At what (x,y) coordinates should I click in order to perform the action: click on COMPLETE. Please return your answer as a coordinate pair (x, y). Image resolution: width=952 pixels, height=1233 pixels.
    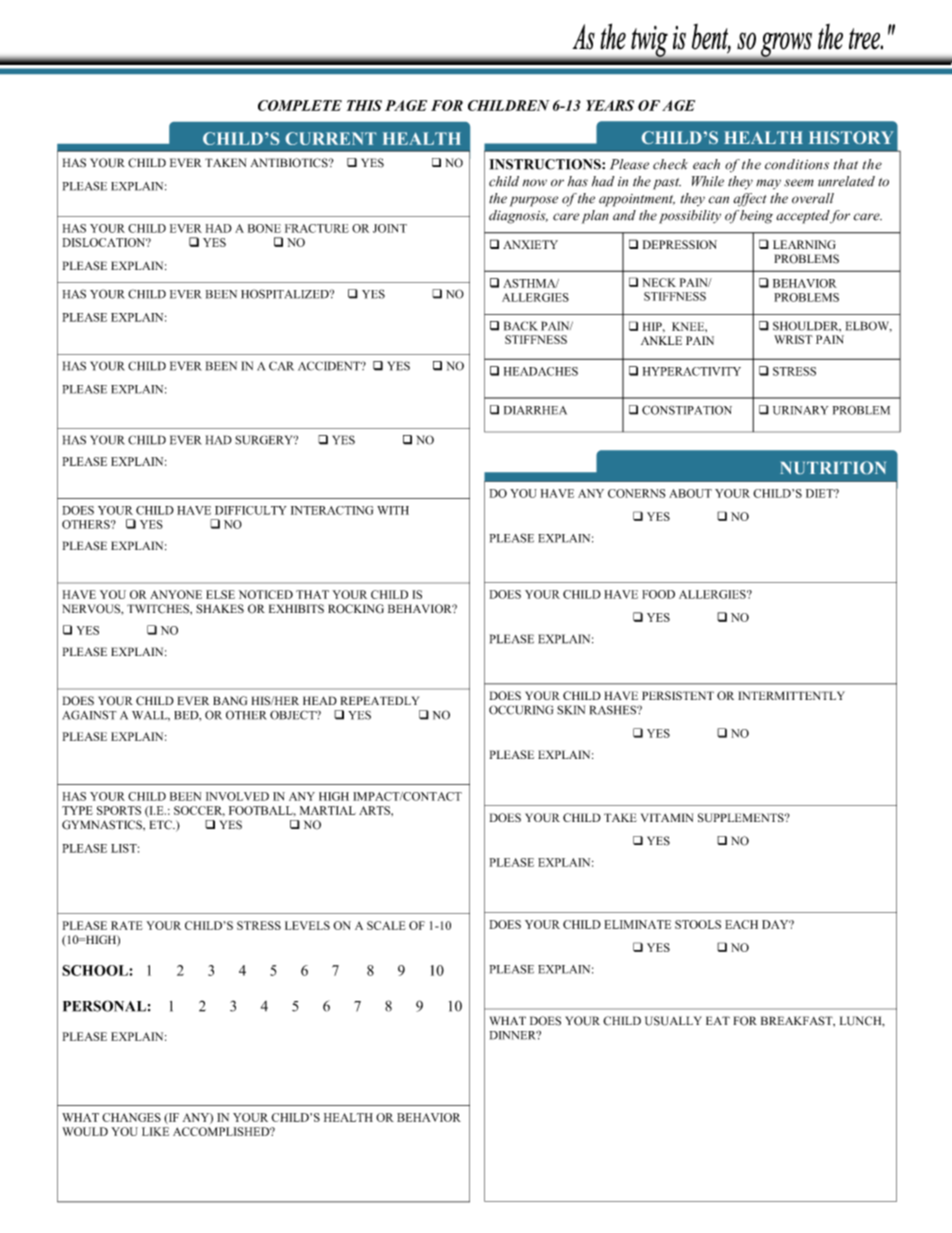
    Looking at the image, I should click on (300, 105).
